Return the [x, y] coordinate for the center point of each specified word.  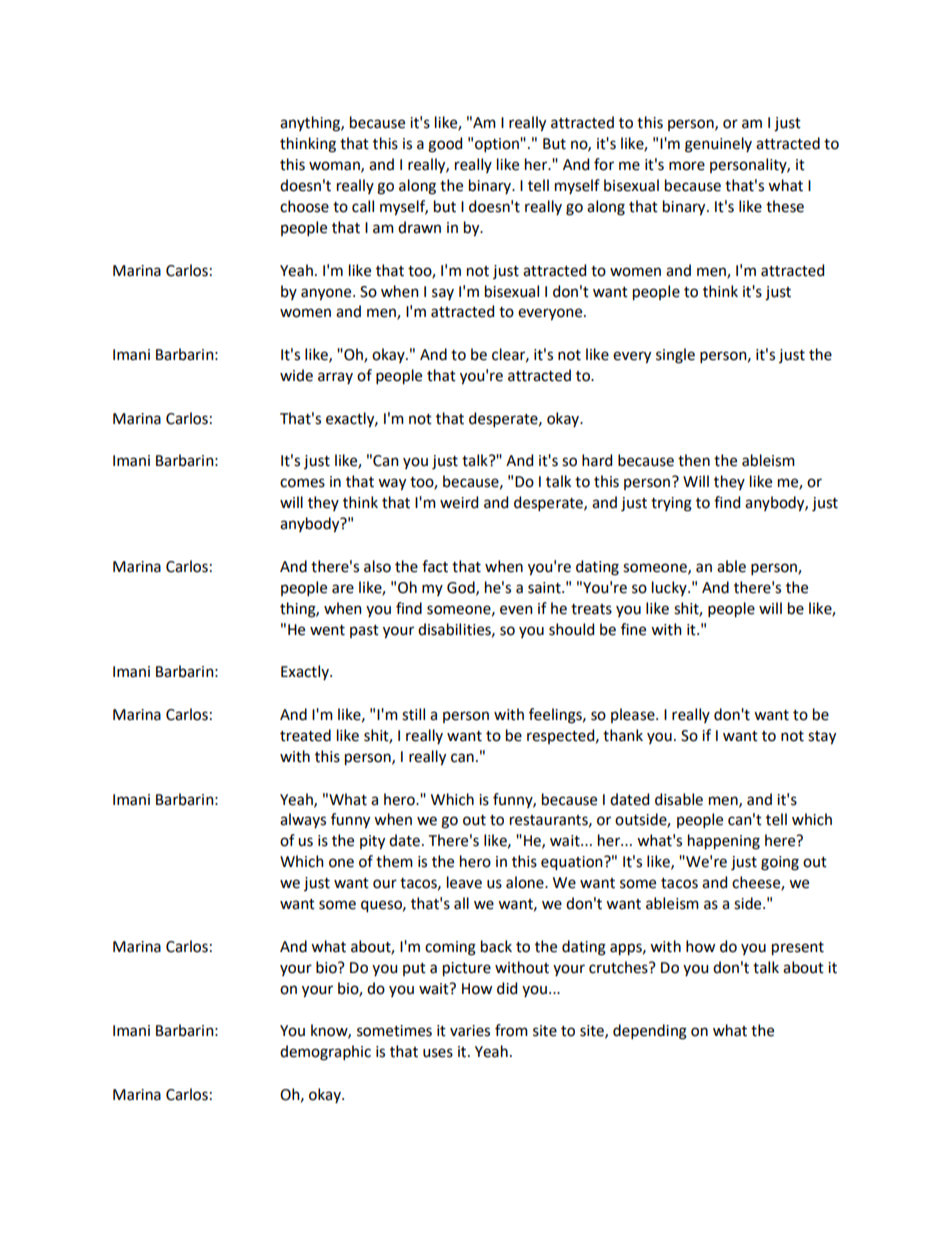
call [363, 206]
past [364, 631]
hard [597, 460]
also [377, 566]
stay [822, 738]
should [571, 629]
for [604, 164]
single [675, 356]
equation [573, 863]
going [780, 863]
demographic [325, 1053]
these [785, 206]
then [694, 460]
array [335, 378]
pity [372, 842]
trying [671, 504]
